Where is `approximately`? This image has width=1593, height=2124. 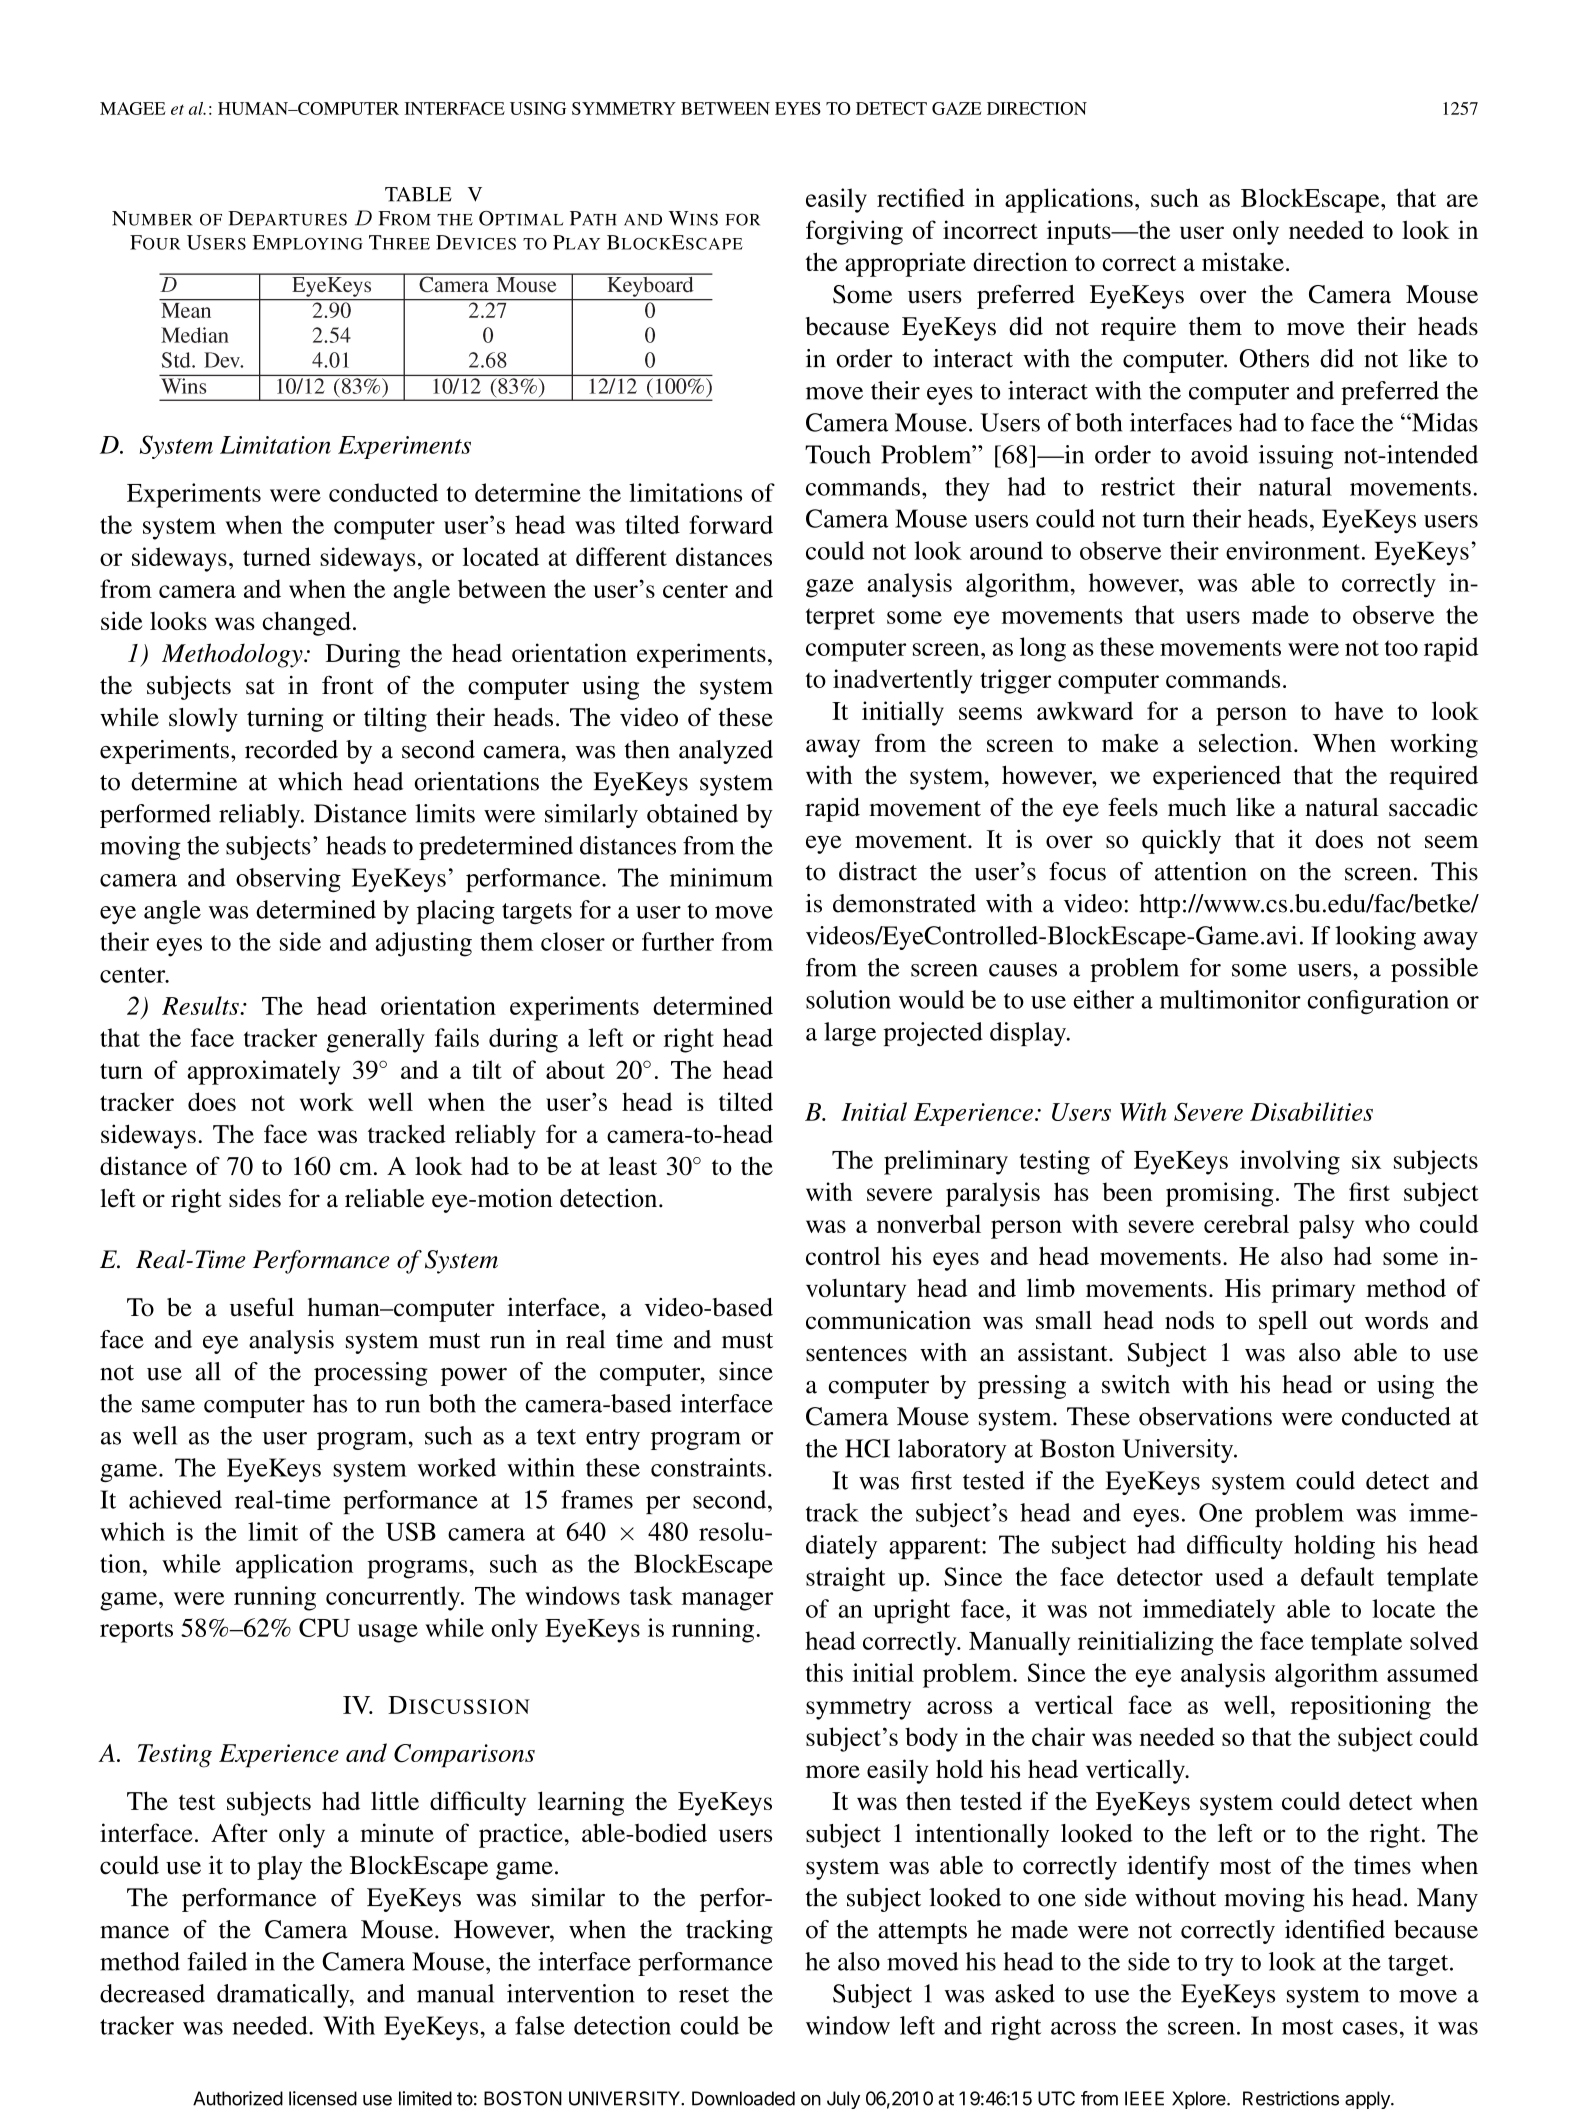
approximately is located at coordinates (263, 1072).
